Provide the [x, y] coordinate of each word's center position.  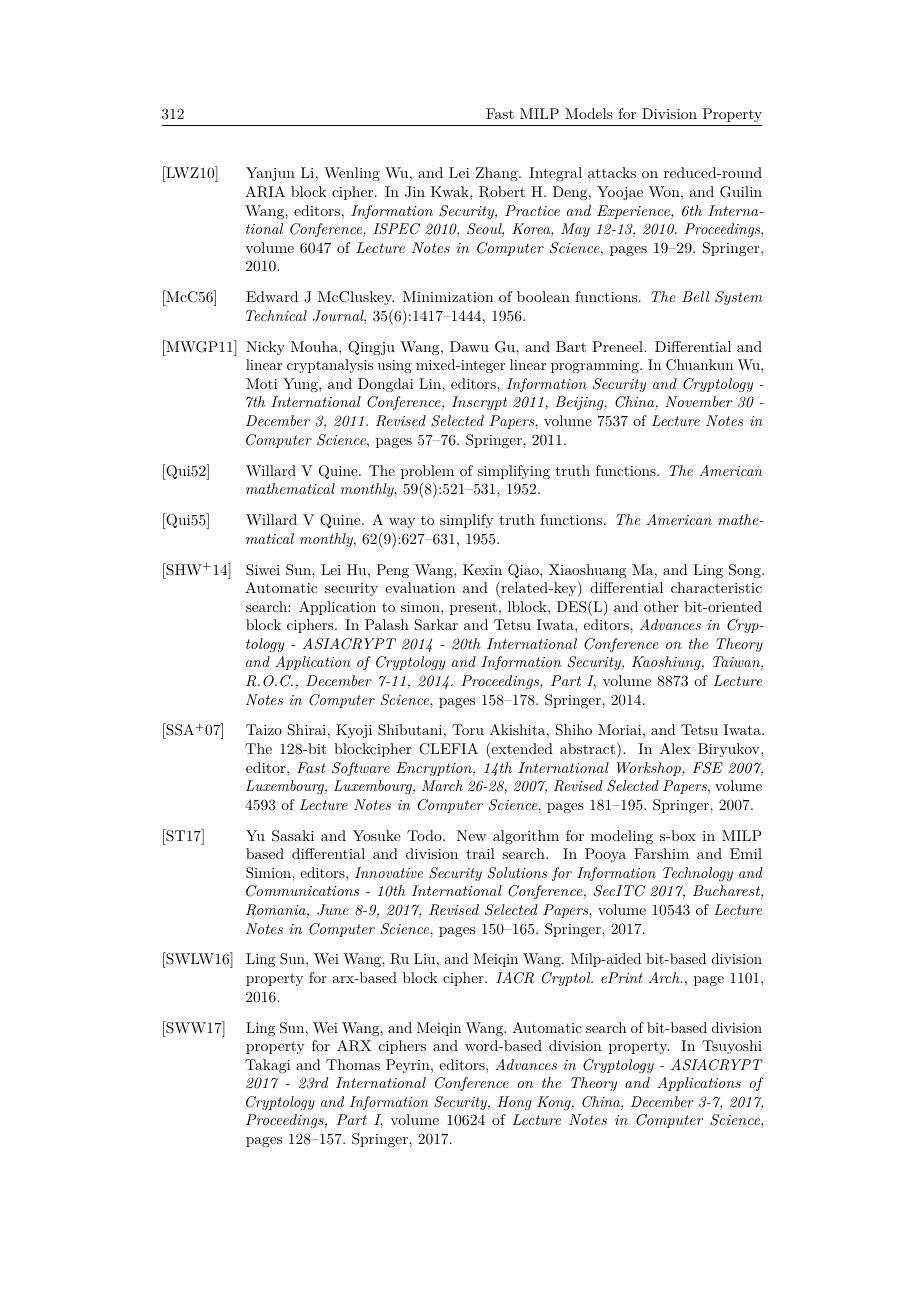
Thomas [353, 1064]
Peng [392, 571]
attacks [612, 172]
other [661, 606]
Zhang [498, 174]
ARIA [265, 192]
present [473, 608]
